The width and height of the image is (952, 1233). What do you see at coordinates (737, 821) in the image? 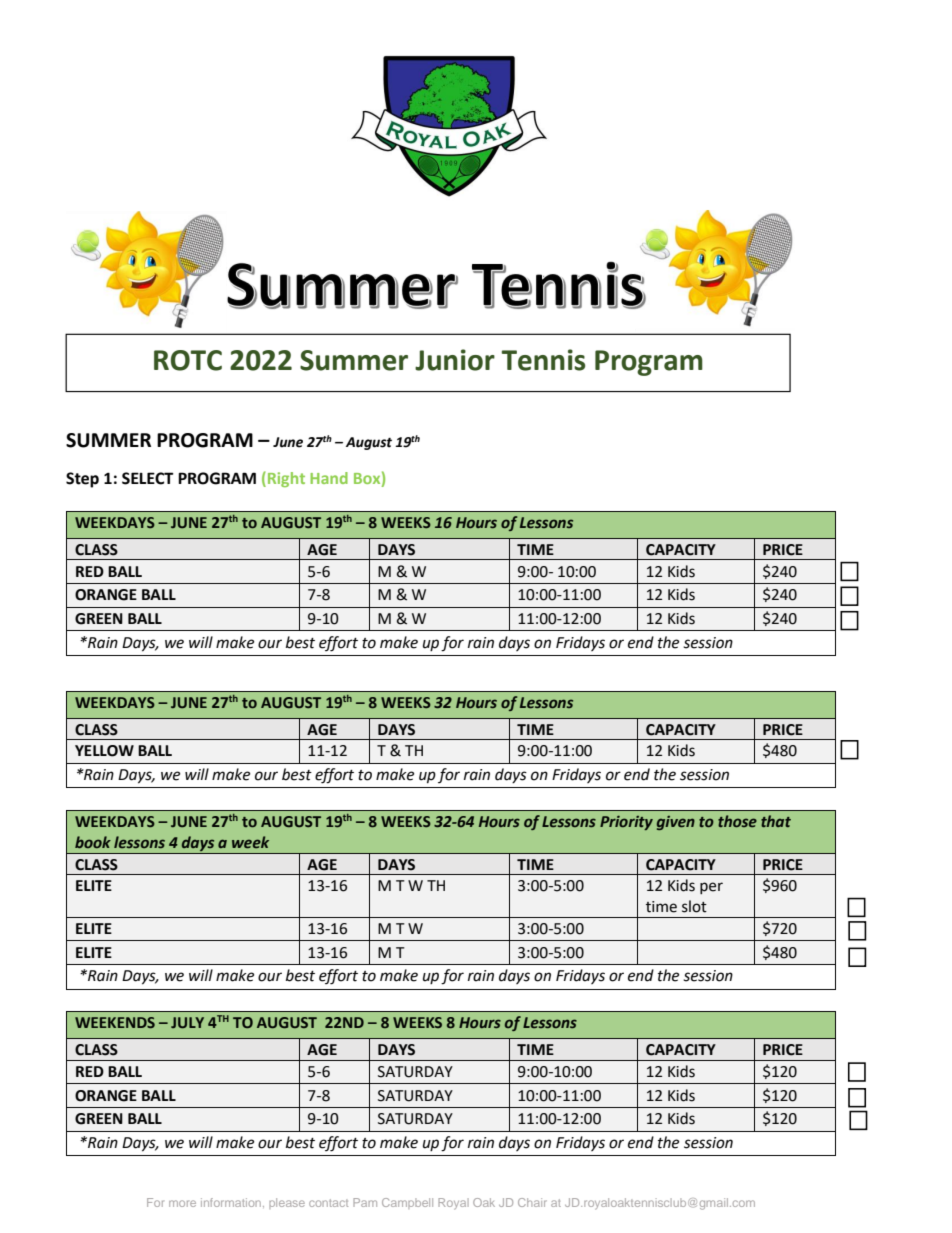
I see `those` at bounding box center [737, 821].
